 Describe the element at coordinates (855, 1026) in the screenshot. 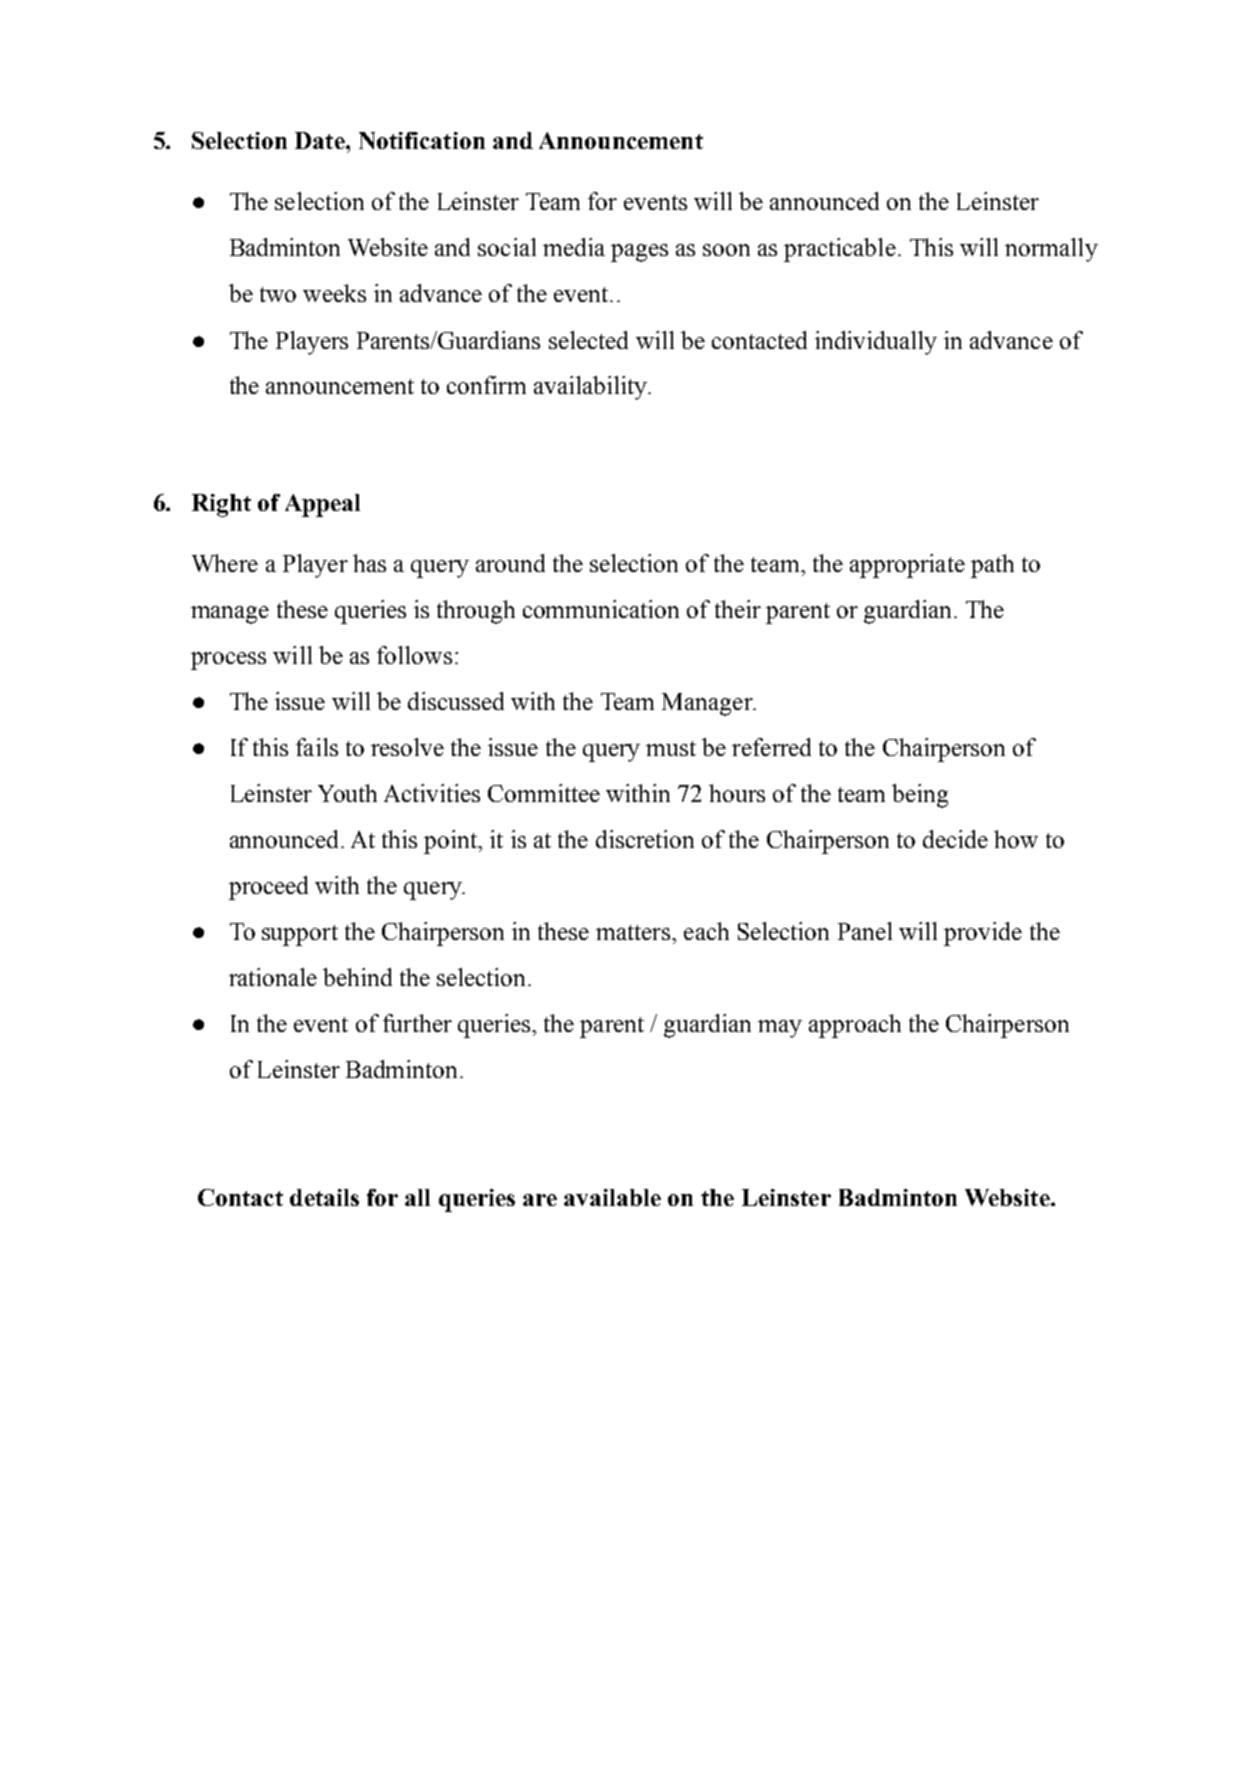

I see `approach` at that location.
